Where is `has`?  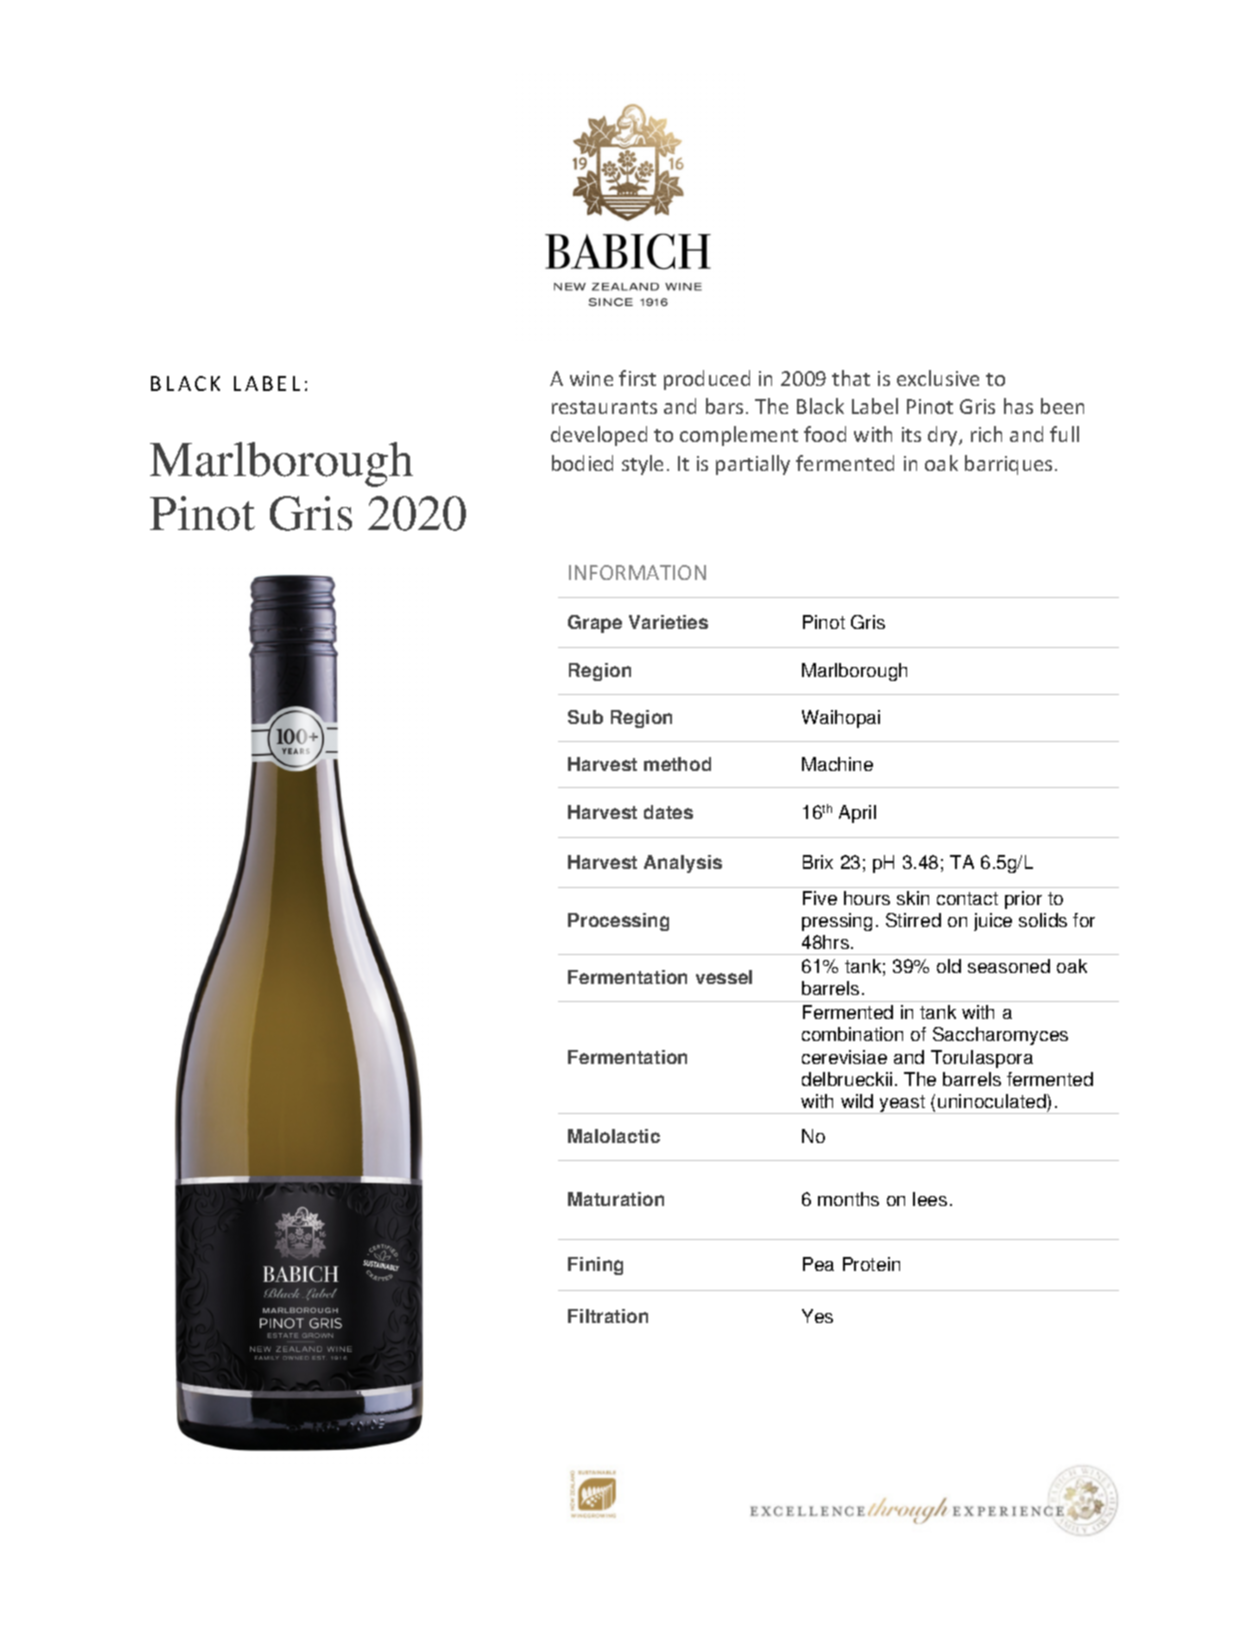 has is located at coordinates (1018, 406).
